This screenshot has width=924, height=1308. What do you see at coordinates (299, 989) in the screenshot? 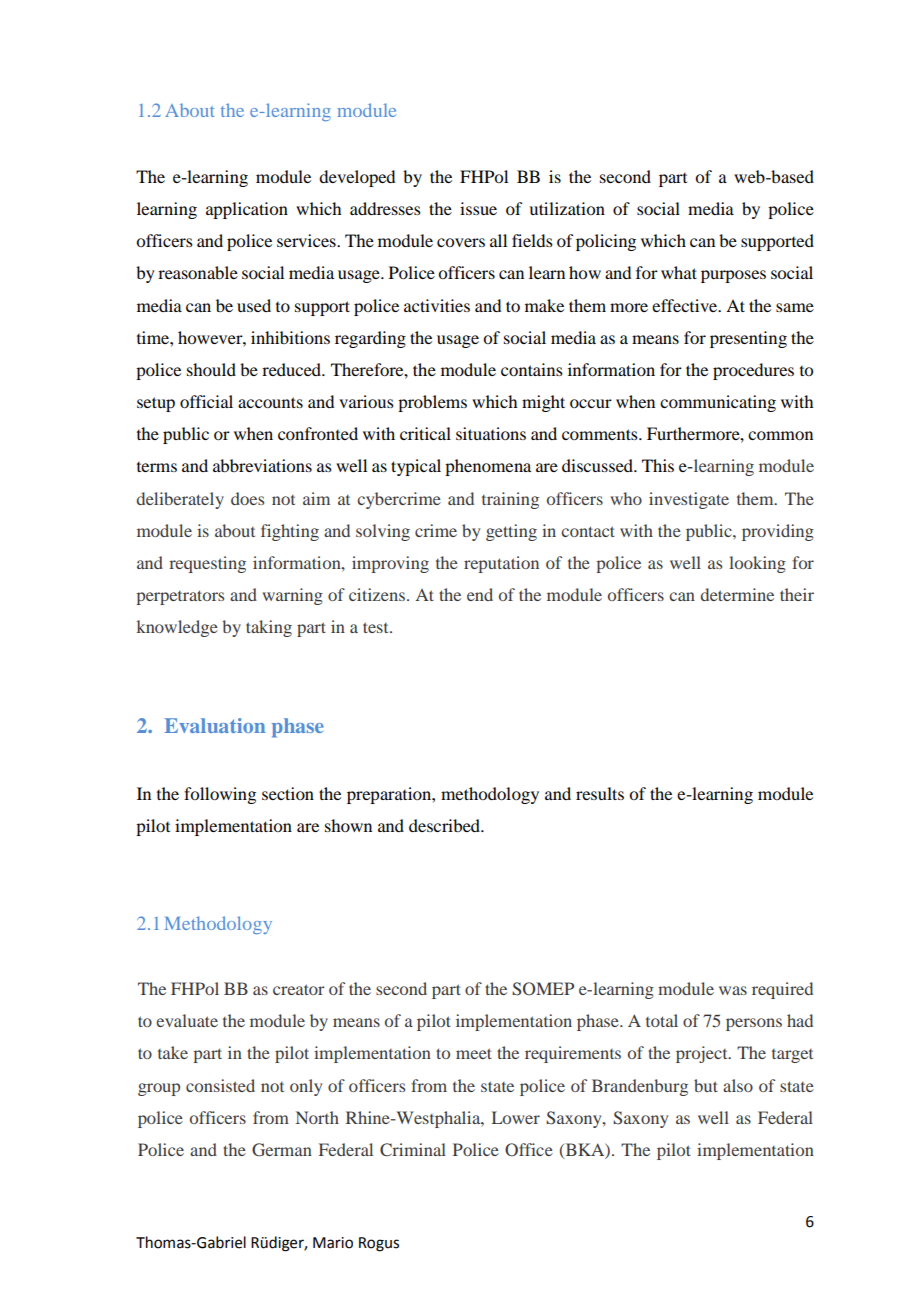
I see `creator` at bounding box center [299, 989].
